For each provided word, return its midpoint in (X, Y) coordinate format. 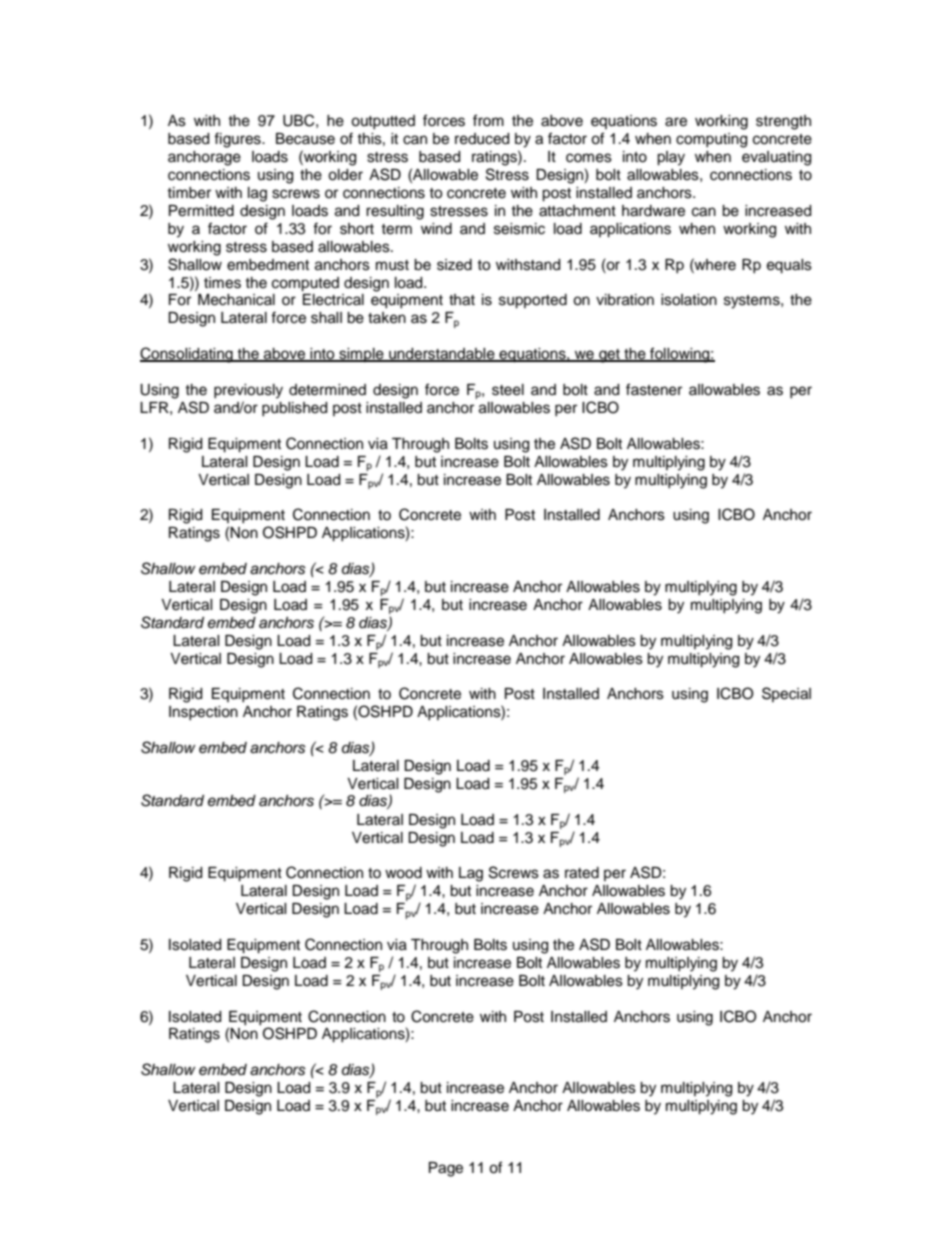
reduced (482, 139)
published (294, 409)
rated (582, 873)
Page (446, 1169)
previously (248, 391)
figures (238, 140)
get (609, 356)
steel (508, 390)
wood (403, 873)
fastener (654, 389)
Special (786, 694)
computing (711, 140)
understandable (442, 355)
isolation (689, 300)
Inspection (203, 713)
